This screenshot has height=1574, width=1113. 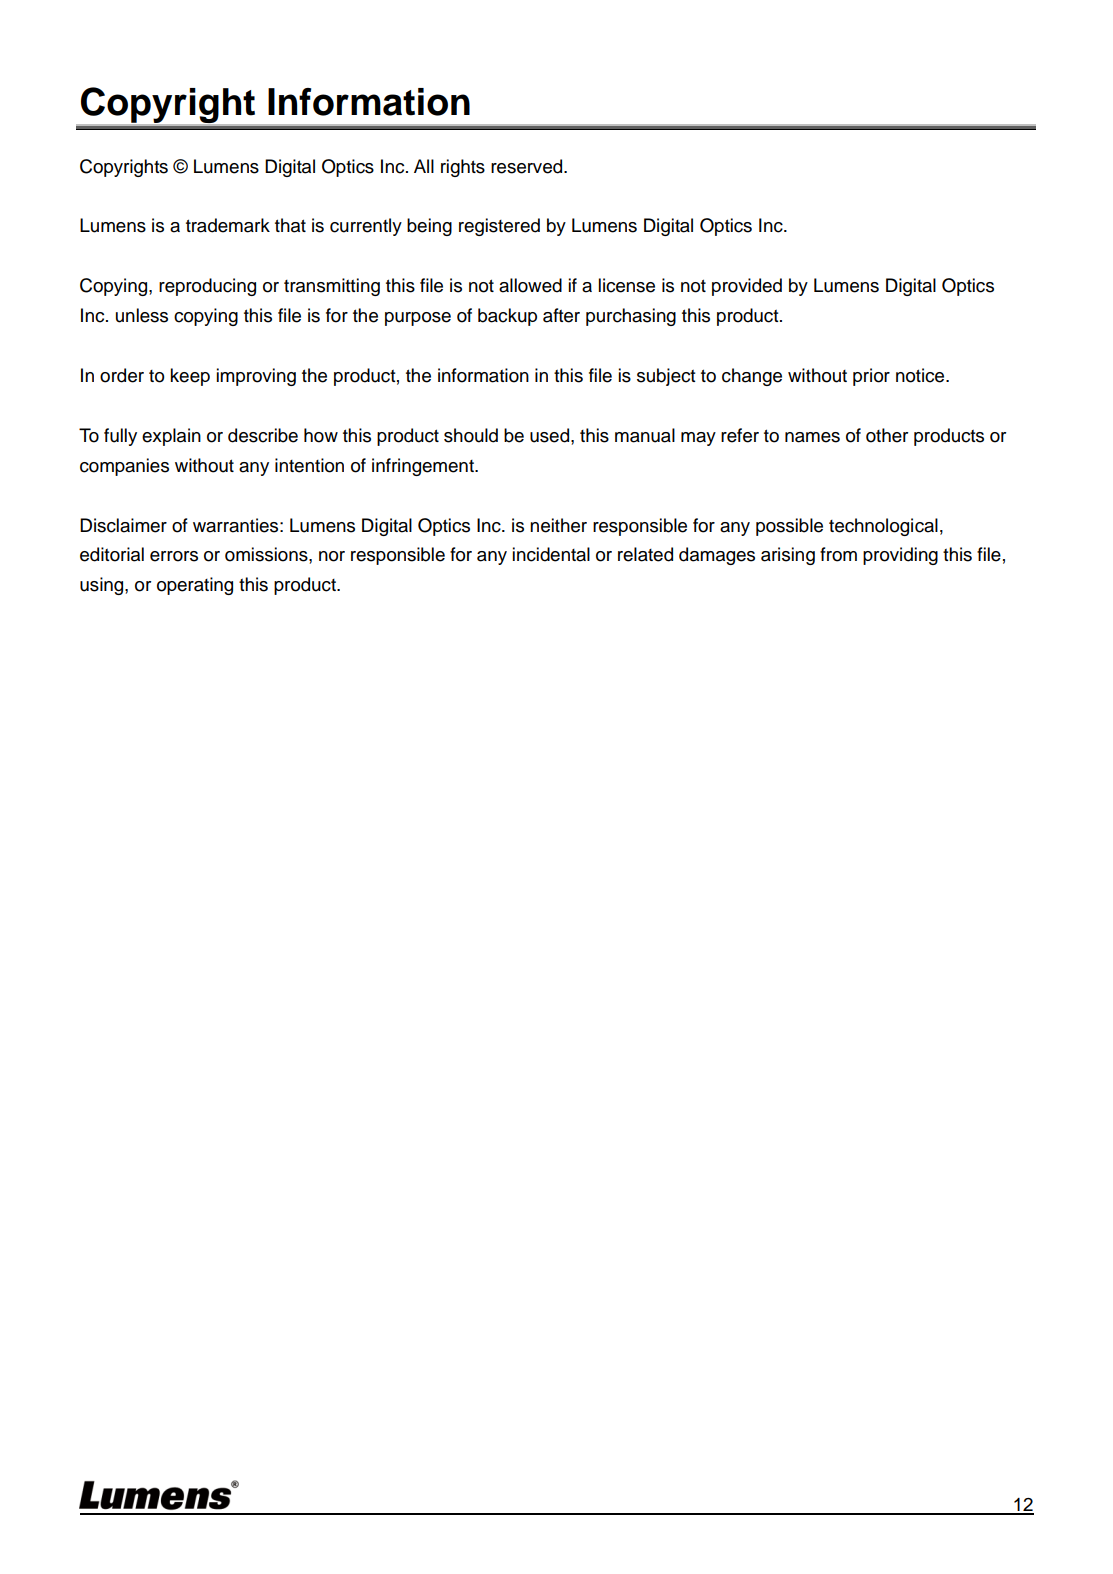 What do you see at coordinates (228, 225) in the screenshot?
I see `trademark` at bounding box center [228, 225].
